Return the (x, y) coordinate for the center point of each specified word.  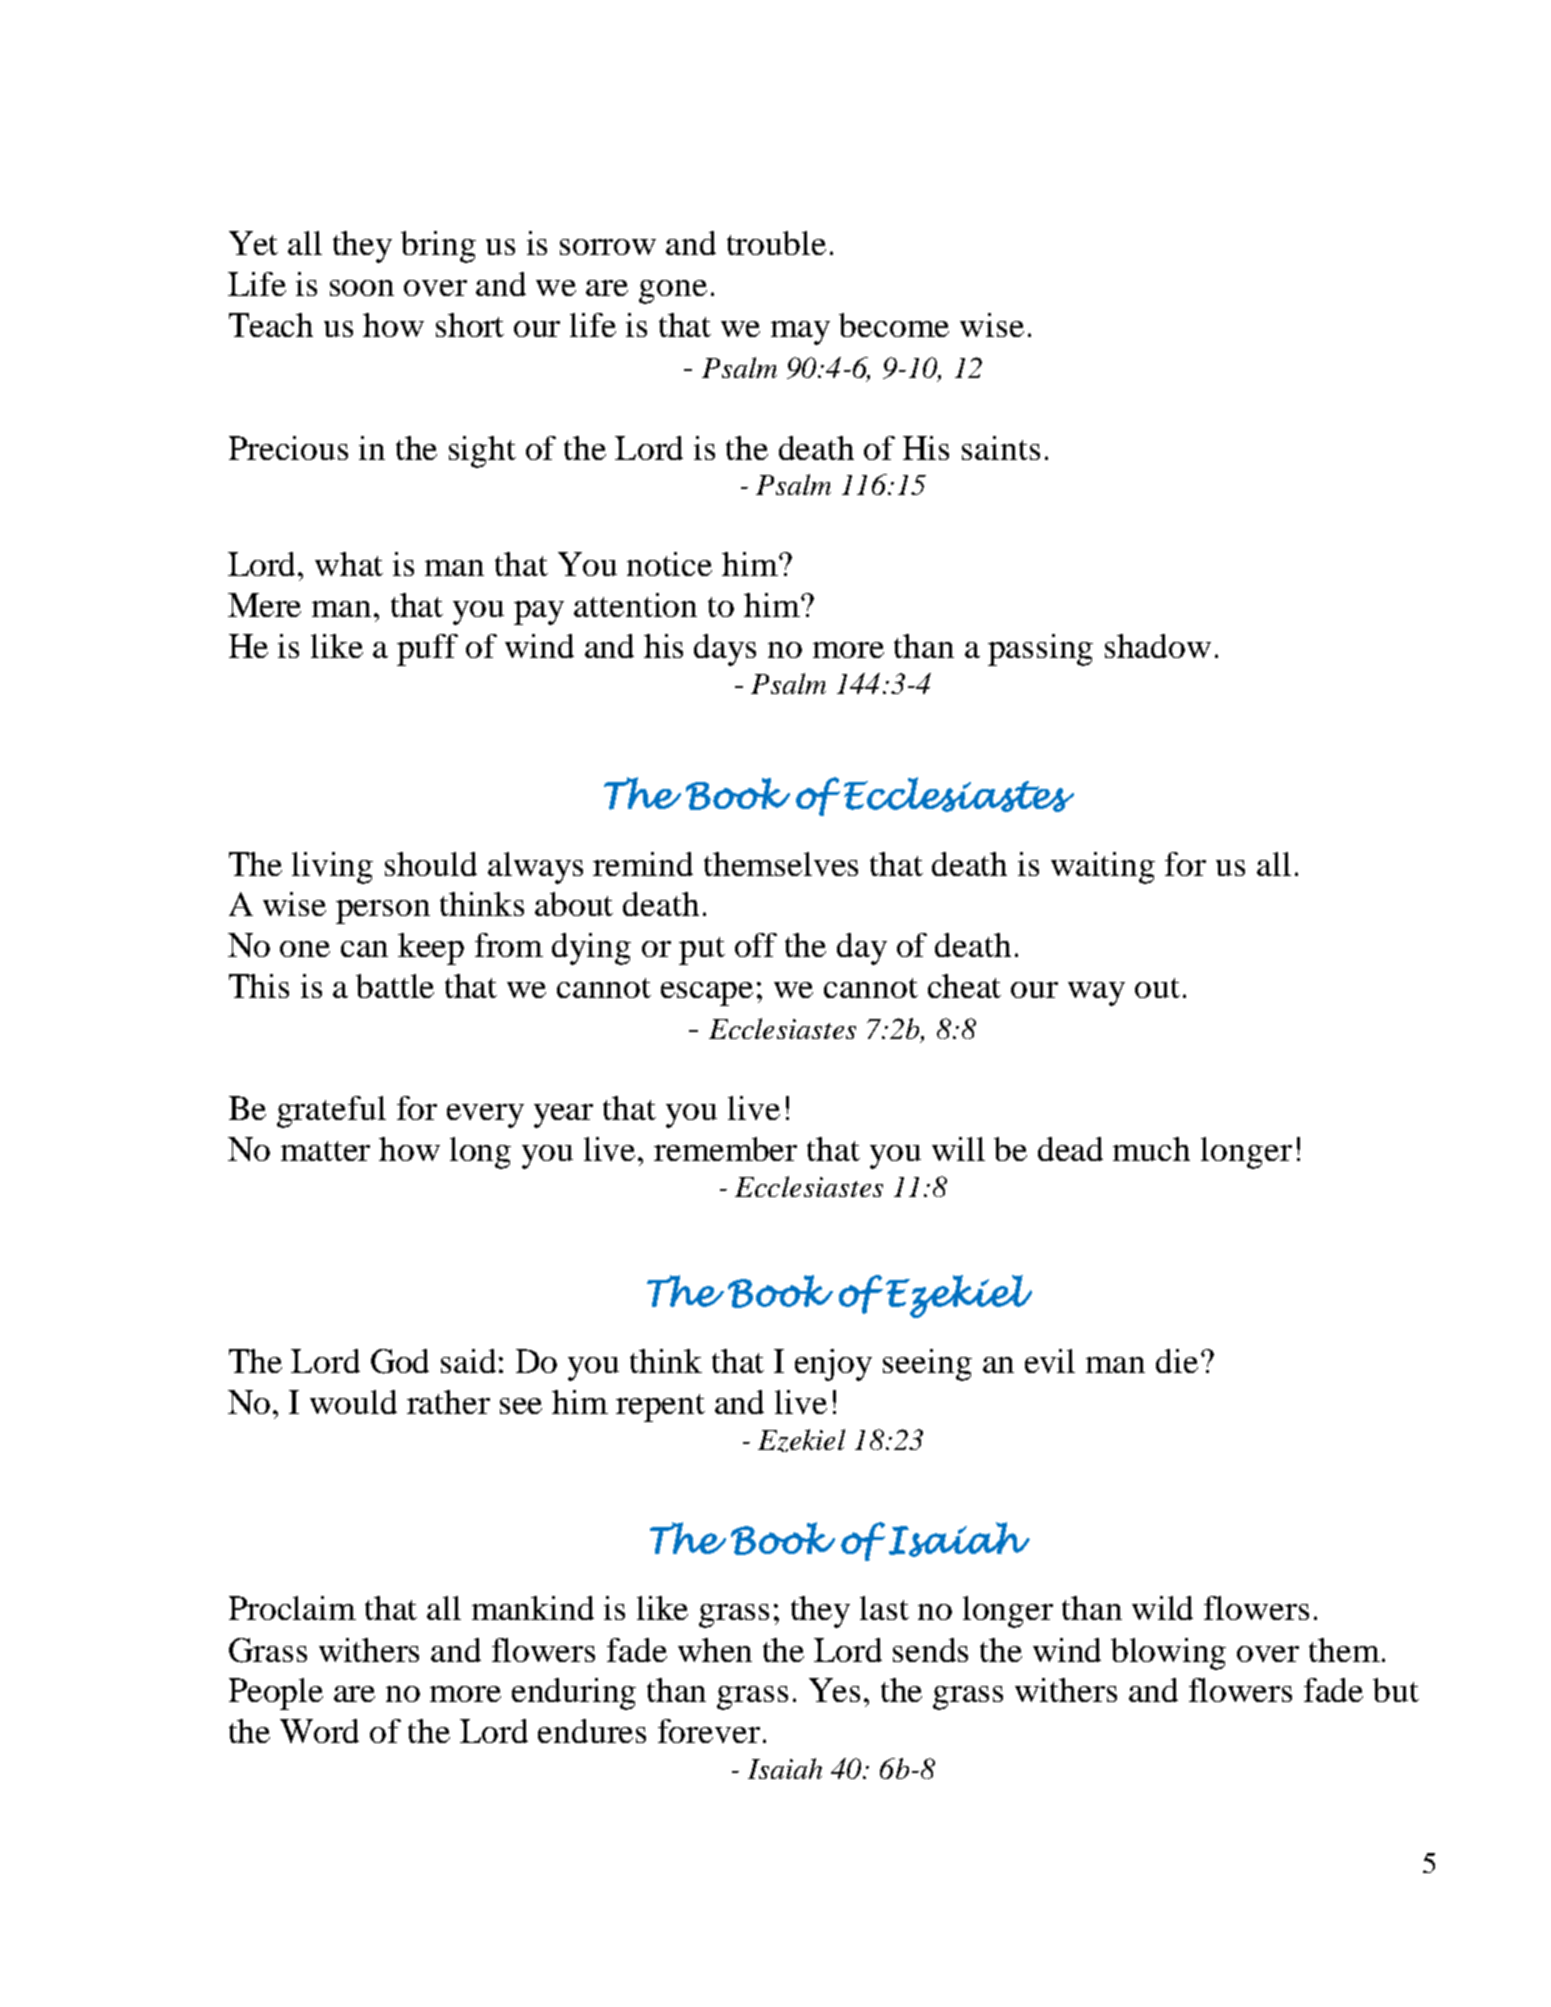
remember (725, 1149)
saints (1001, 448)
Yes (834, 1690)
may (800, 333)
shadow (1158, 646)
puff (427, 650)
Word (319, 1731)
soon (362, 288)
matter (325, 1151)
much (1151, 1149)
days (725, 650)
